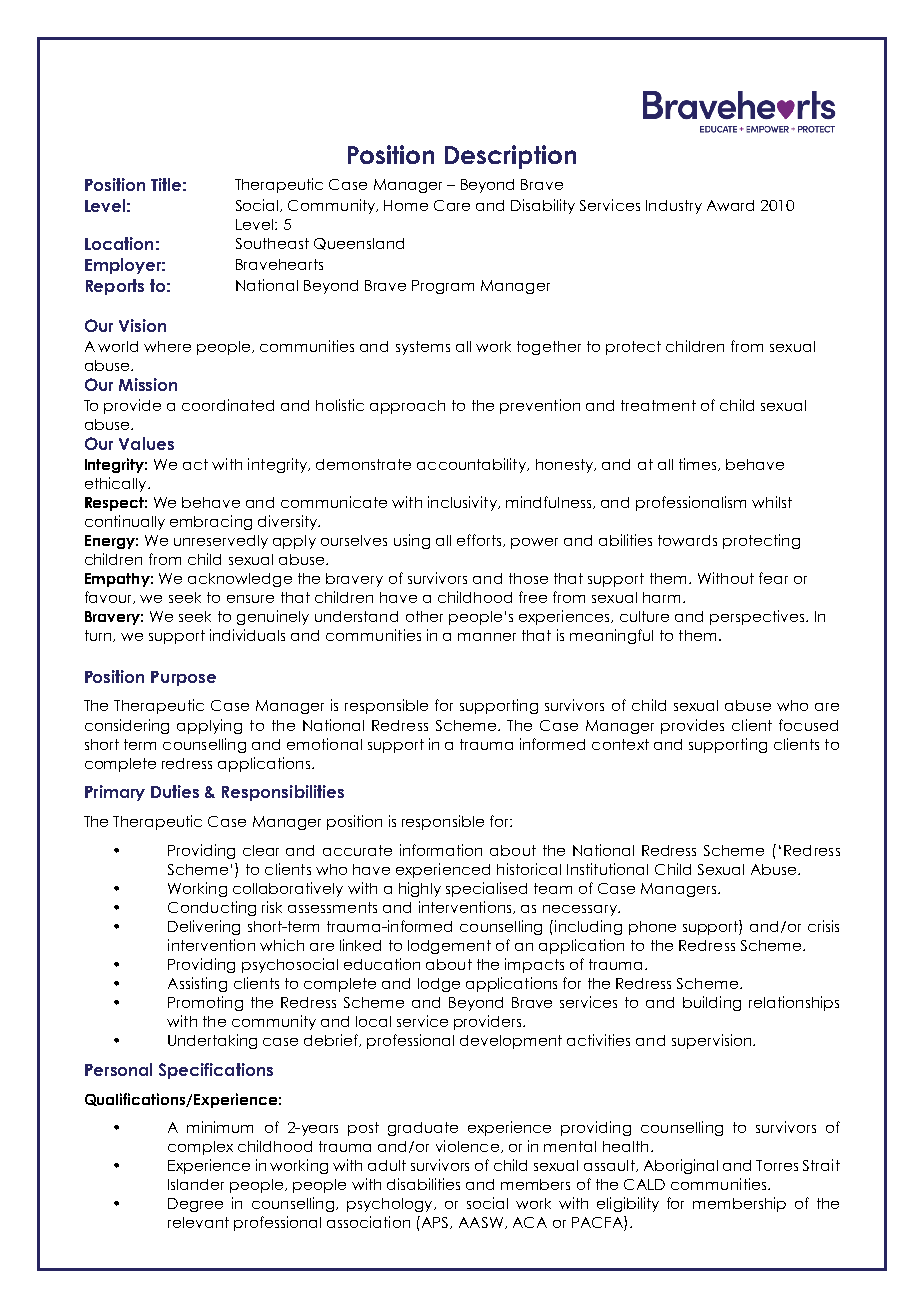  I want to click on Assisting, so click(197, 984).
